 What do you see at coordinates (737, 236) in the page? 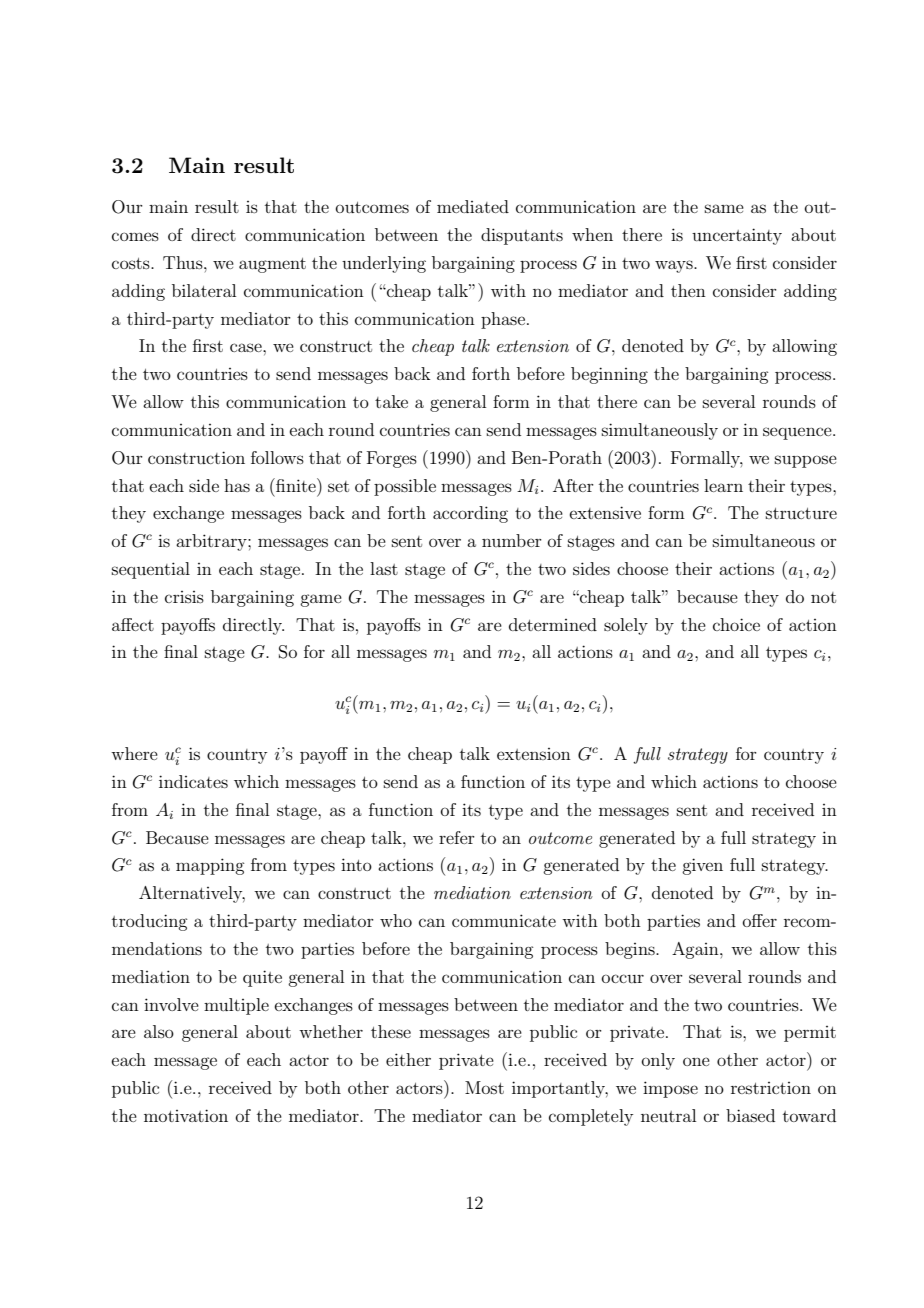
I see `uncertainty` at bounding box center [737, 236].
